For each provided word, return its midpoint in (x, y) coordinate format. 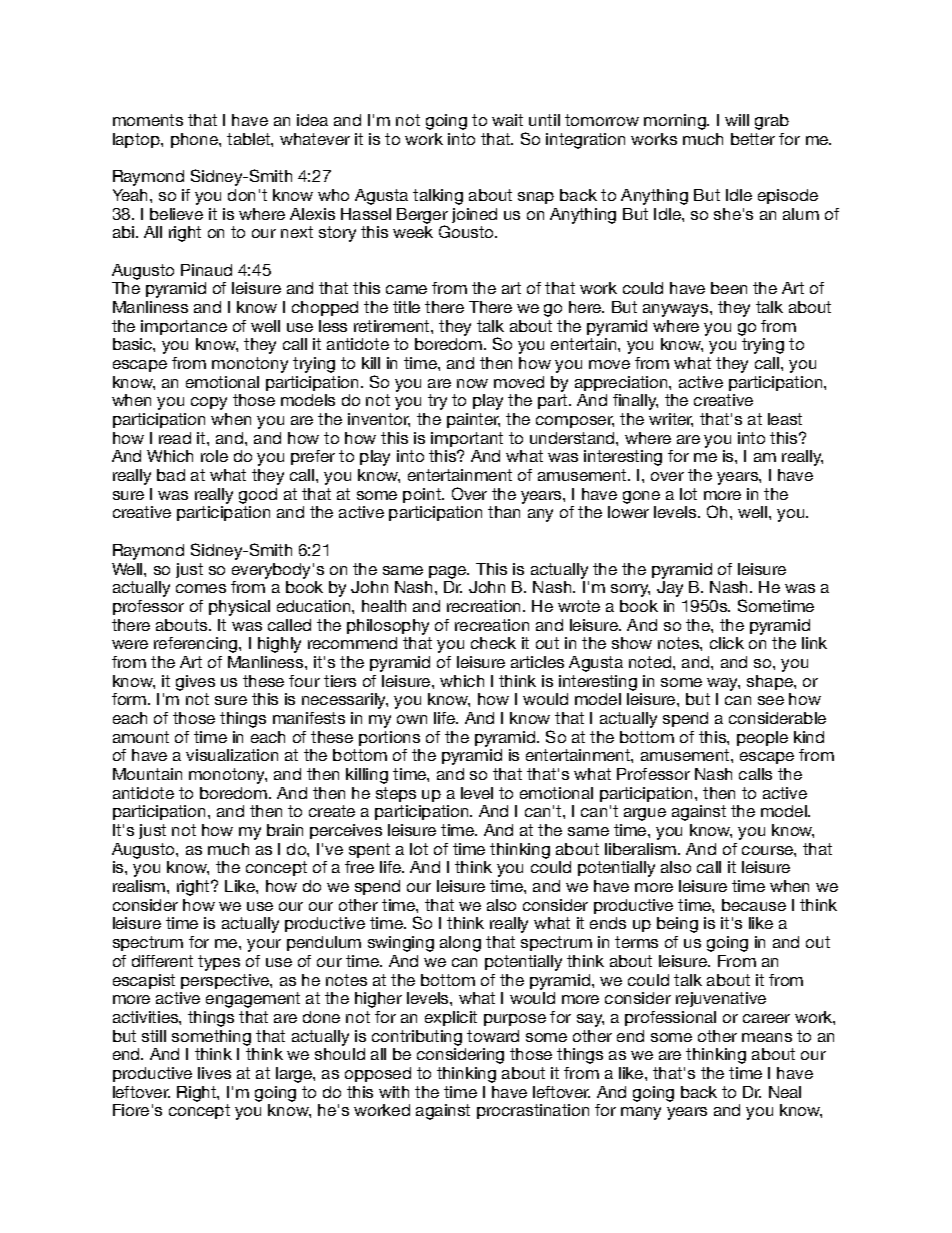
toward (493, 1036)
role (214, 456)
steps (396, 794)
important (467, 441)
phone (195, 140)
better (753, 139)
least (785, 419)
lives (214, 1073)
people (762, 738)
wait (507, 120)
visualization (232, 755)
